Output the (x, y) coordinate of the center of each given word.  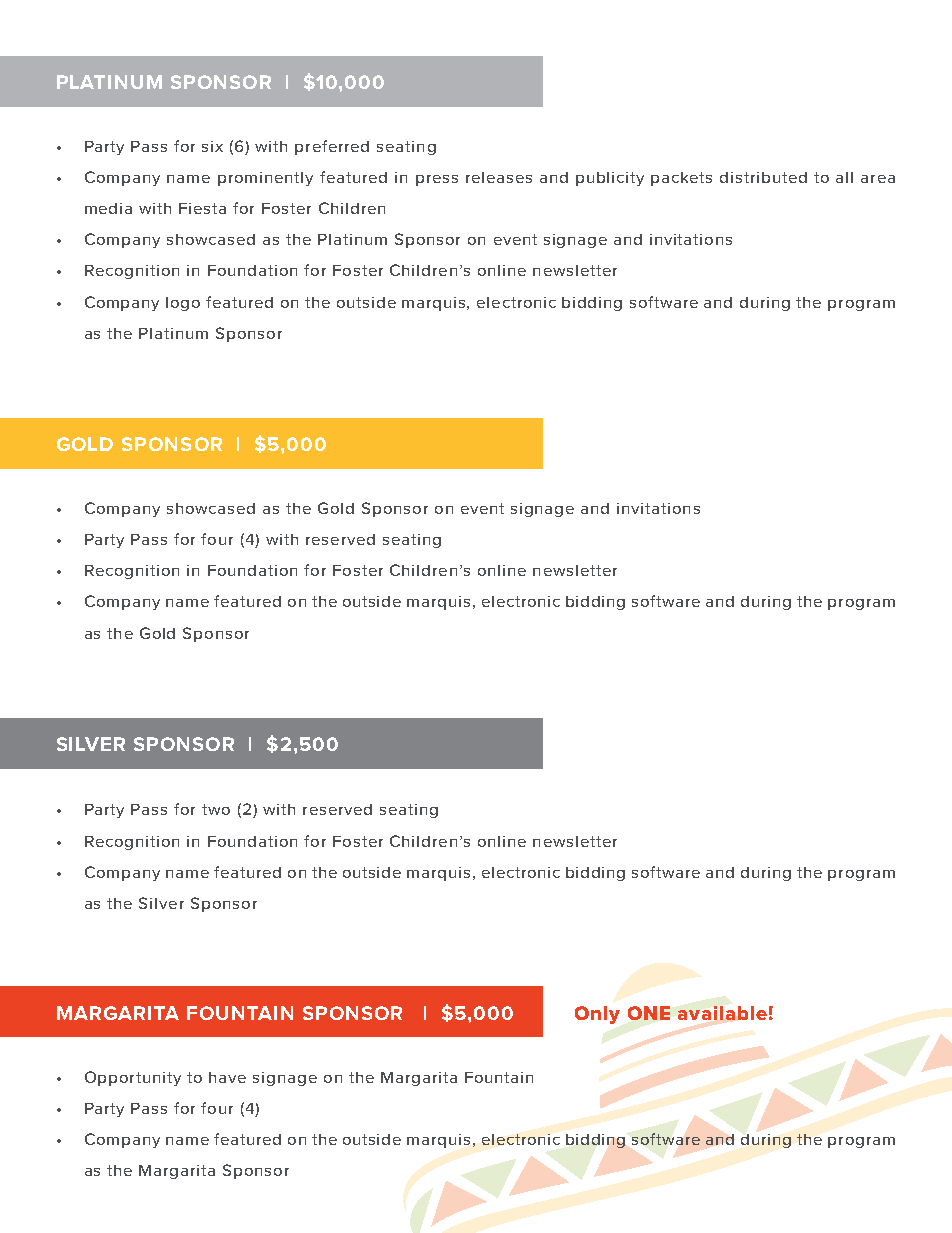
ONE (649, 1013)
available (722, 1013)
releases (499, 177)
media (108, 208)
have (227, 1077)
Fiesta (202, 208)
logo (183, 304)
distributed (763, 177)
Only (597, 1015)
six (212, 146)
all (844, 177)
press (437, 180)
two (216, 809)
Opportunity (133, 1078)
